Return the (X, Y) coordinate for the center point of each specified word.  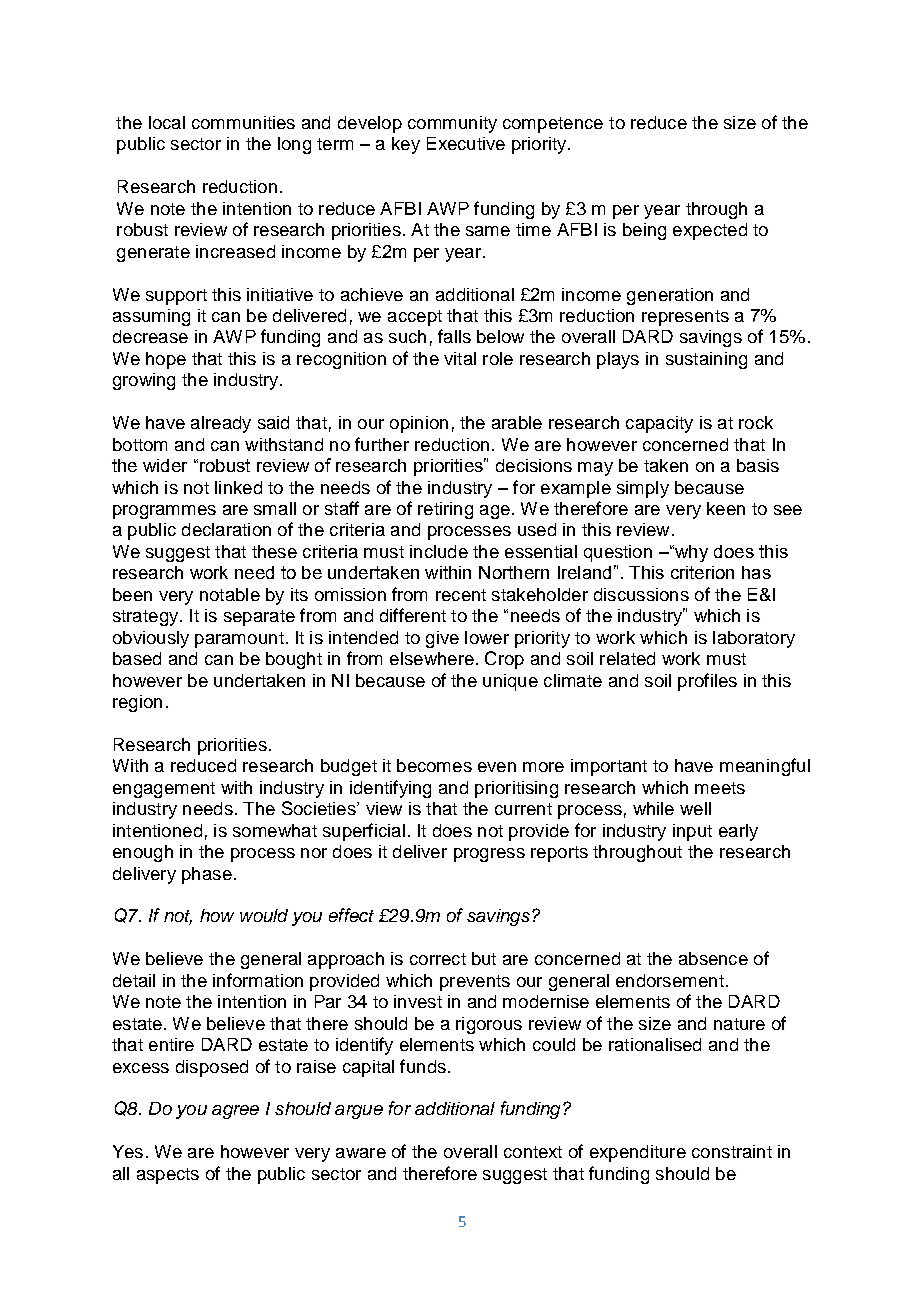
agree (235, 1112)
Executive (466, 143)
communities (243, 122)
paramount (239, 640)
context (533, 1152)
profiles (707, 682)
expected (710, 231)
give (442, 639)
